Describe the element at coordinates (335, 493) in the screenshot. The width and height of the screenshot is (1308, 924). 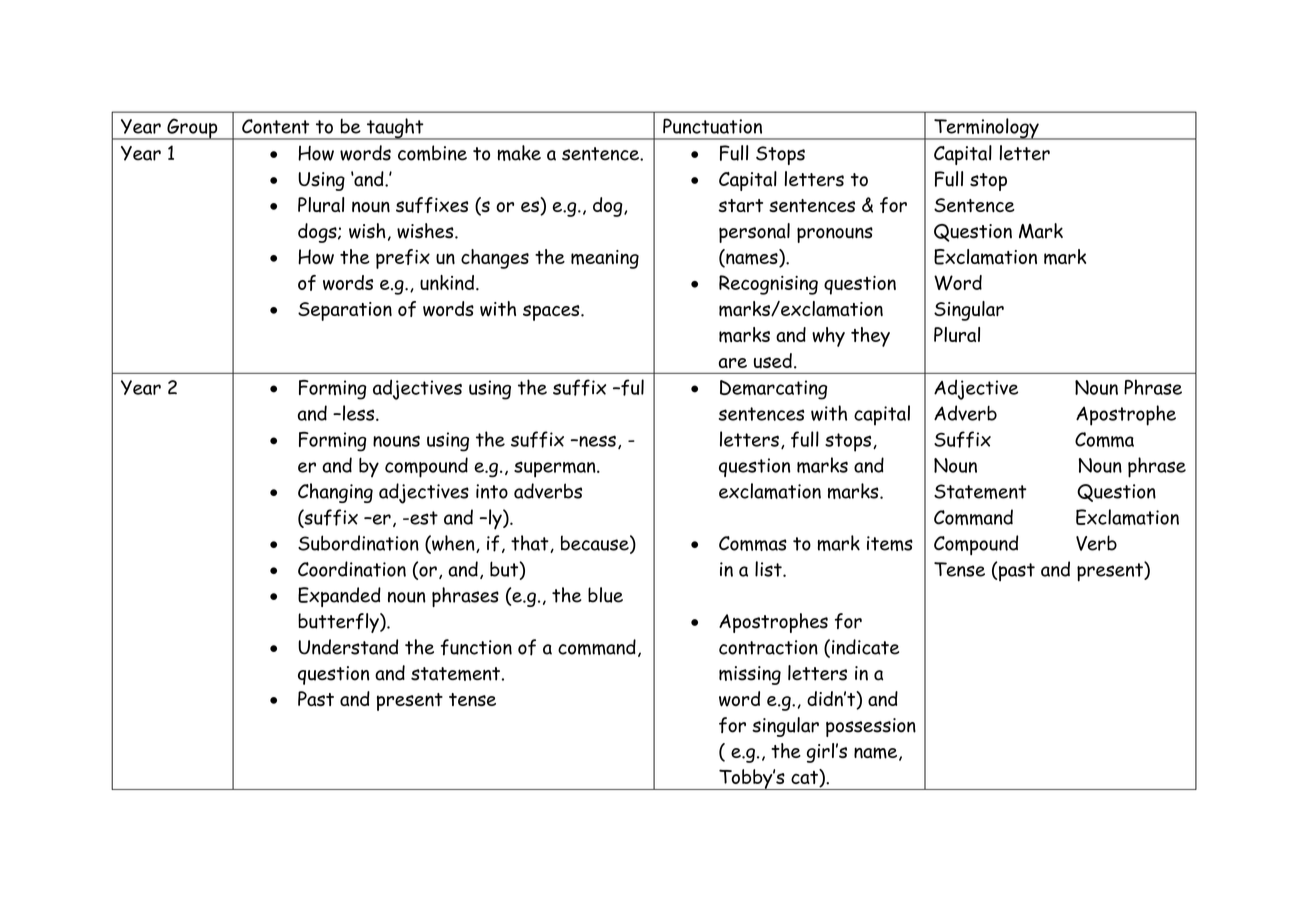
I see `Changing` at that location.
